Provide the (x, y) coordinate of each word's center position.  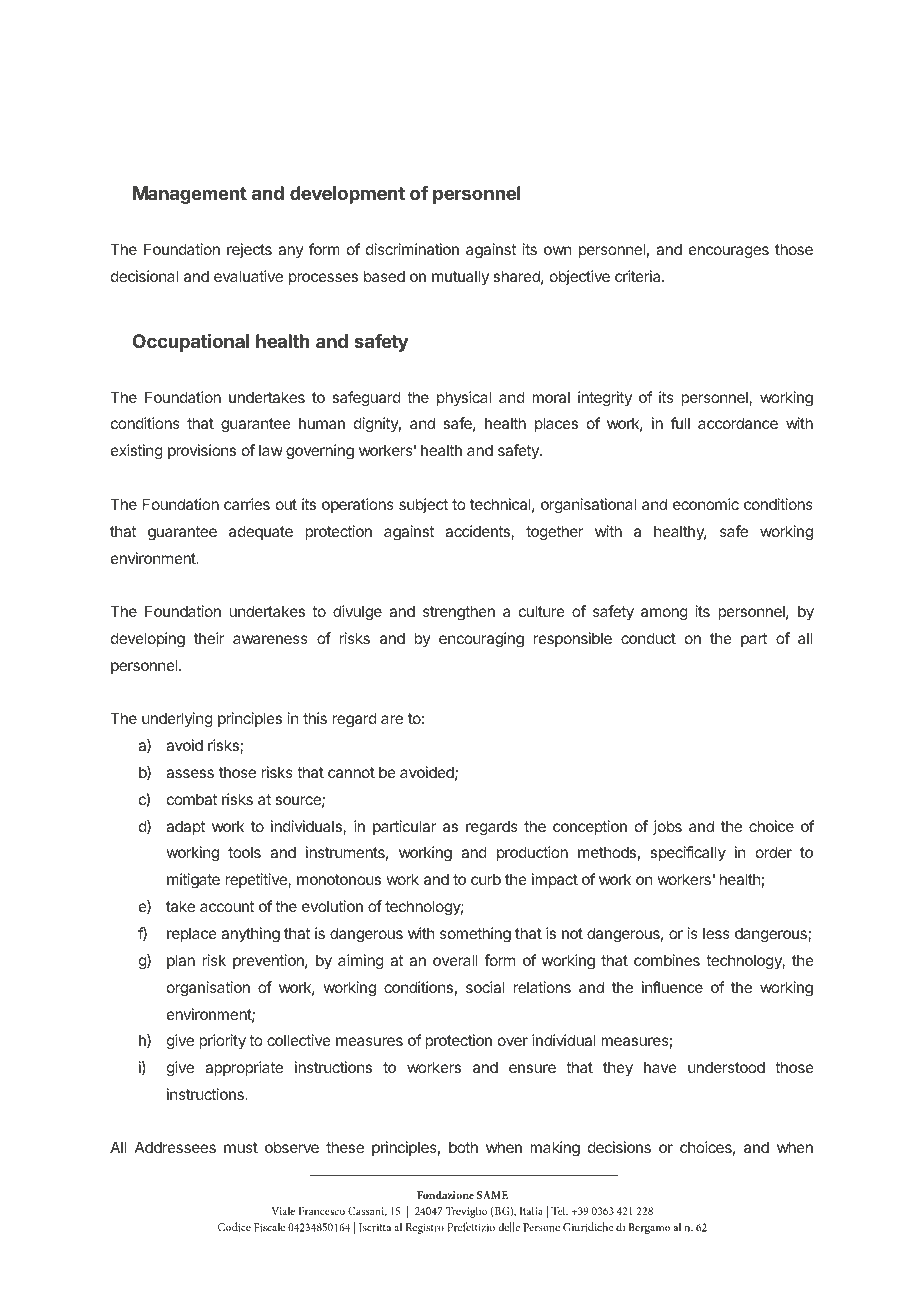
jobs (667, 827)
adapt (185, 827)
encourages (729, 252)
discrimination (412, 249)
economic (706, 504)
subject (423, 505)
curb (486, 879)
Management (190, 195)
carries (247, 504)
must (241, 1147)
